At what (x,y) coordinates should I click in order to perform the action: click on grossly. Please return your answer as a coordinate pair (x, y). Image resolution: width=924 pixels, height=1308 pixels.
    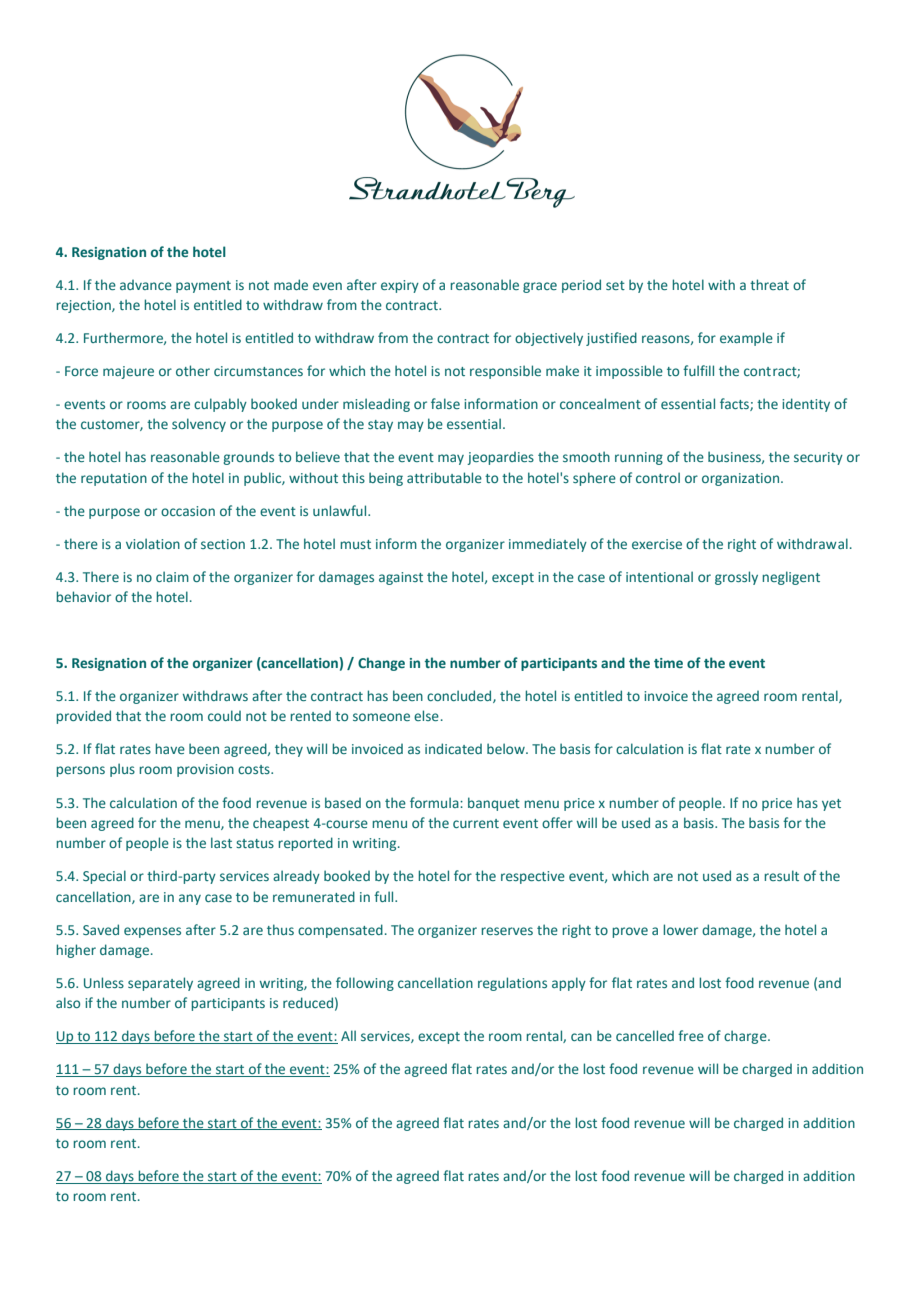
    Looking at the image, I should click on (736, 578).
